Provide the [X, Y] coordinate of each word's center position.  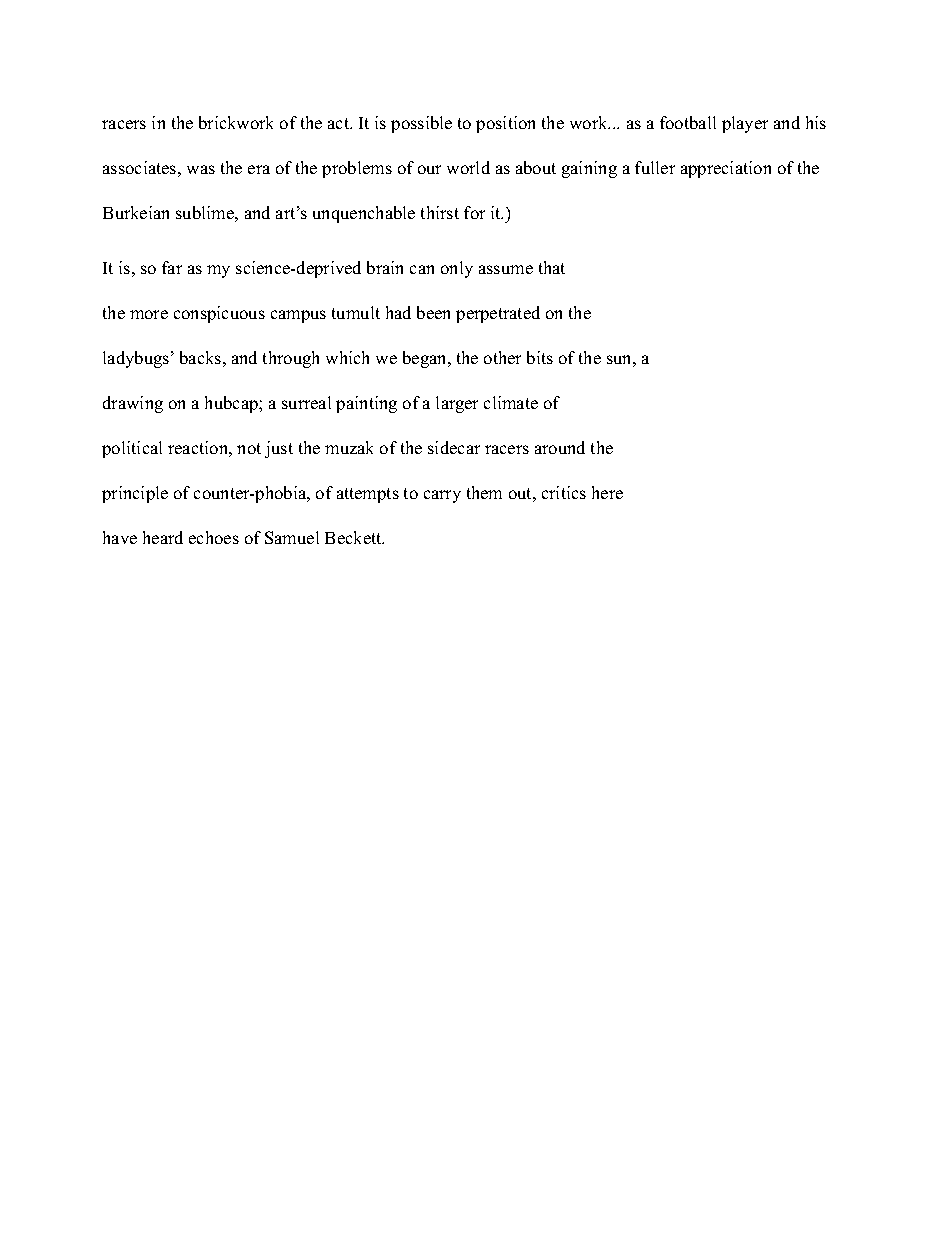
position [505, 124]
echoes [214, 537]
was [201, 169]
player [745, 124]
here [607, 492]
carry [442, 496]
